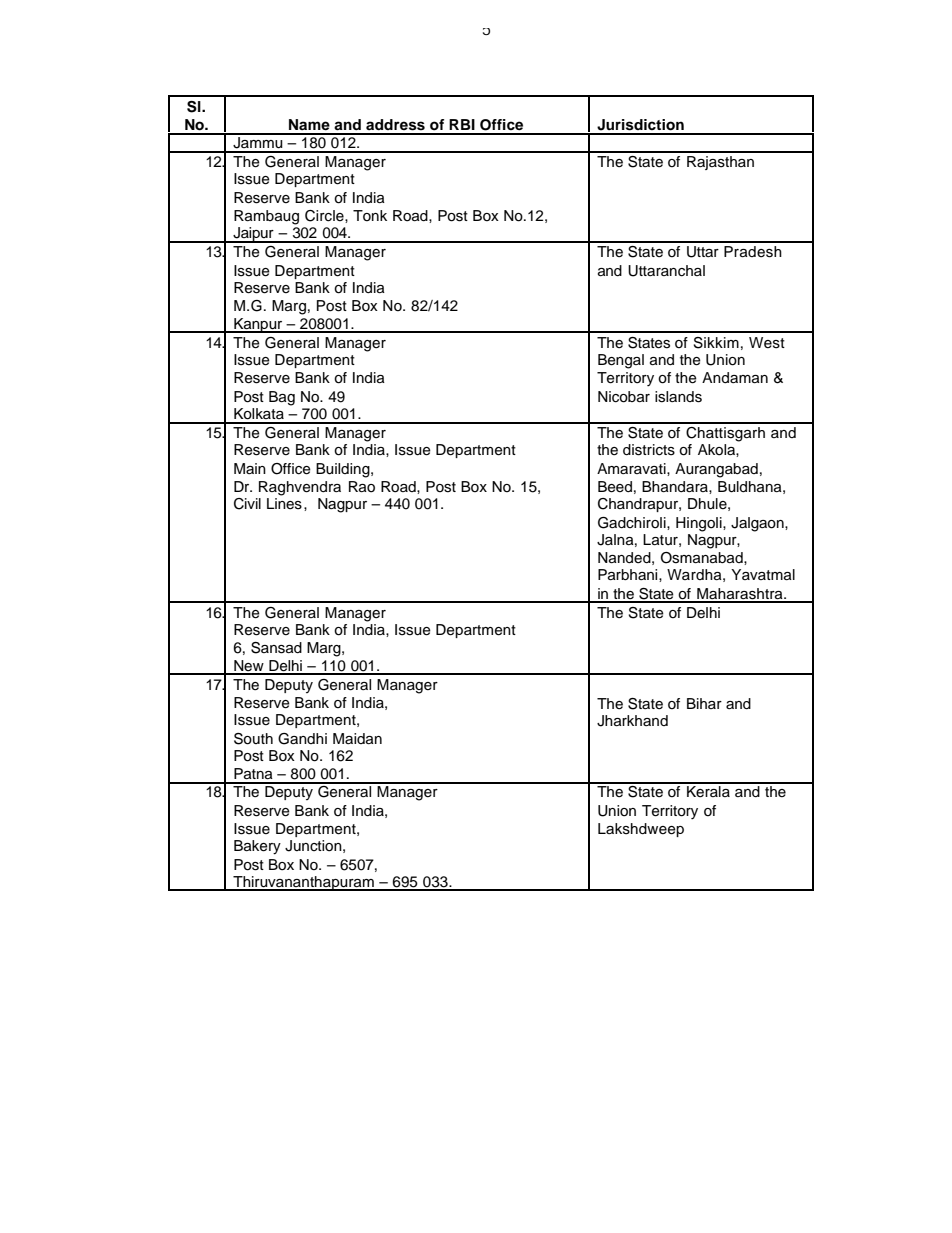 The width and height of the screenshot is (952, 1233). What do you see at coordinates (257, 847) in the screenshot?
I see `Bakery` at bounding box center [257, 847].
